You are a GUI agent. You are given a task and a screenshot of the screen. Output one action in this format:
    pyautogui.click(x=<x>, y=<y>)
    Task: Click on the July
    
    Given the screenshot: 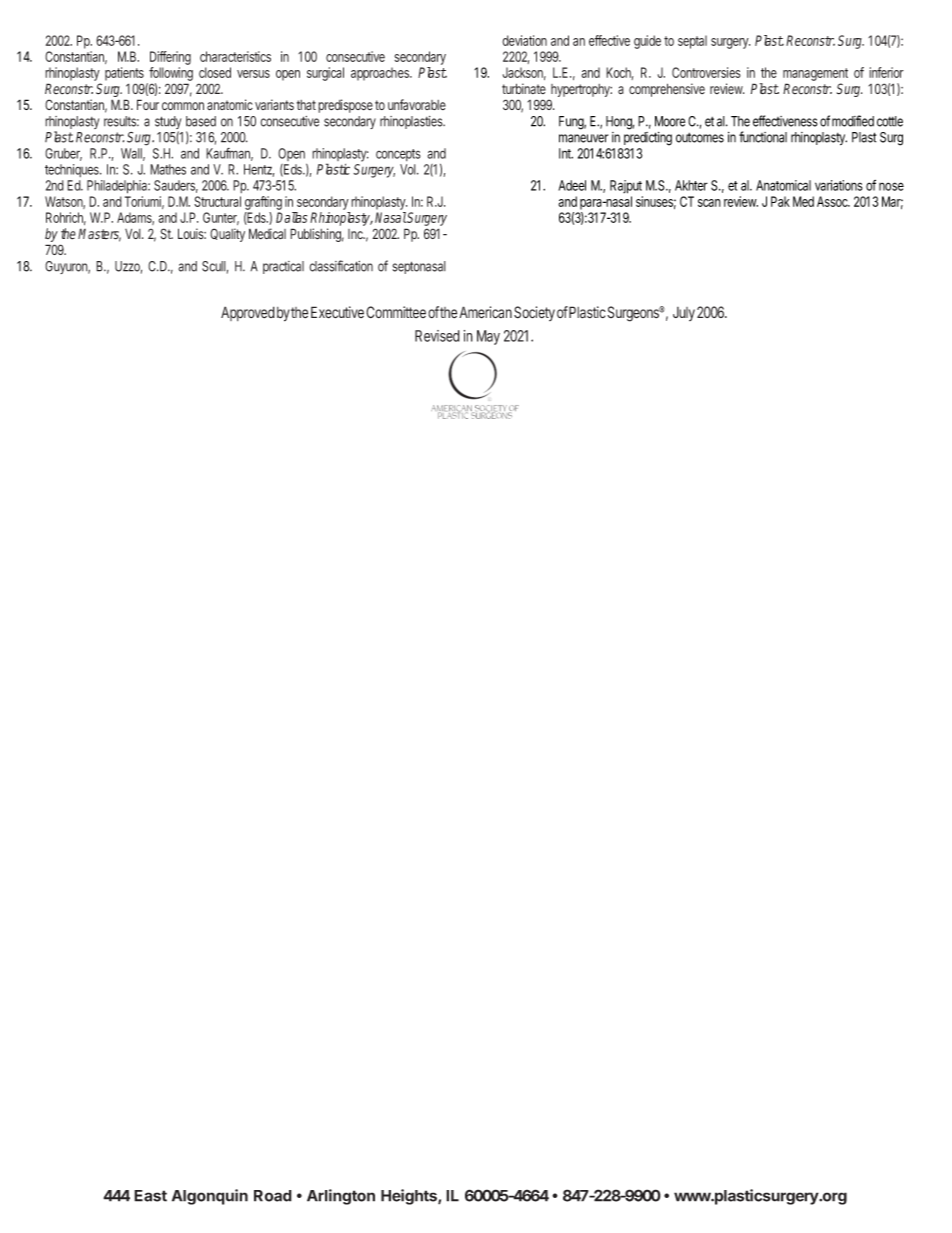 What is the action you would take?
    pyautogui.click(x=684, y=314)
